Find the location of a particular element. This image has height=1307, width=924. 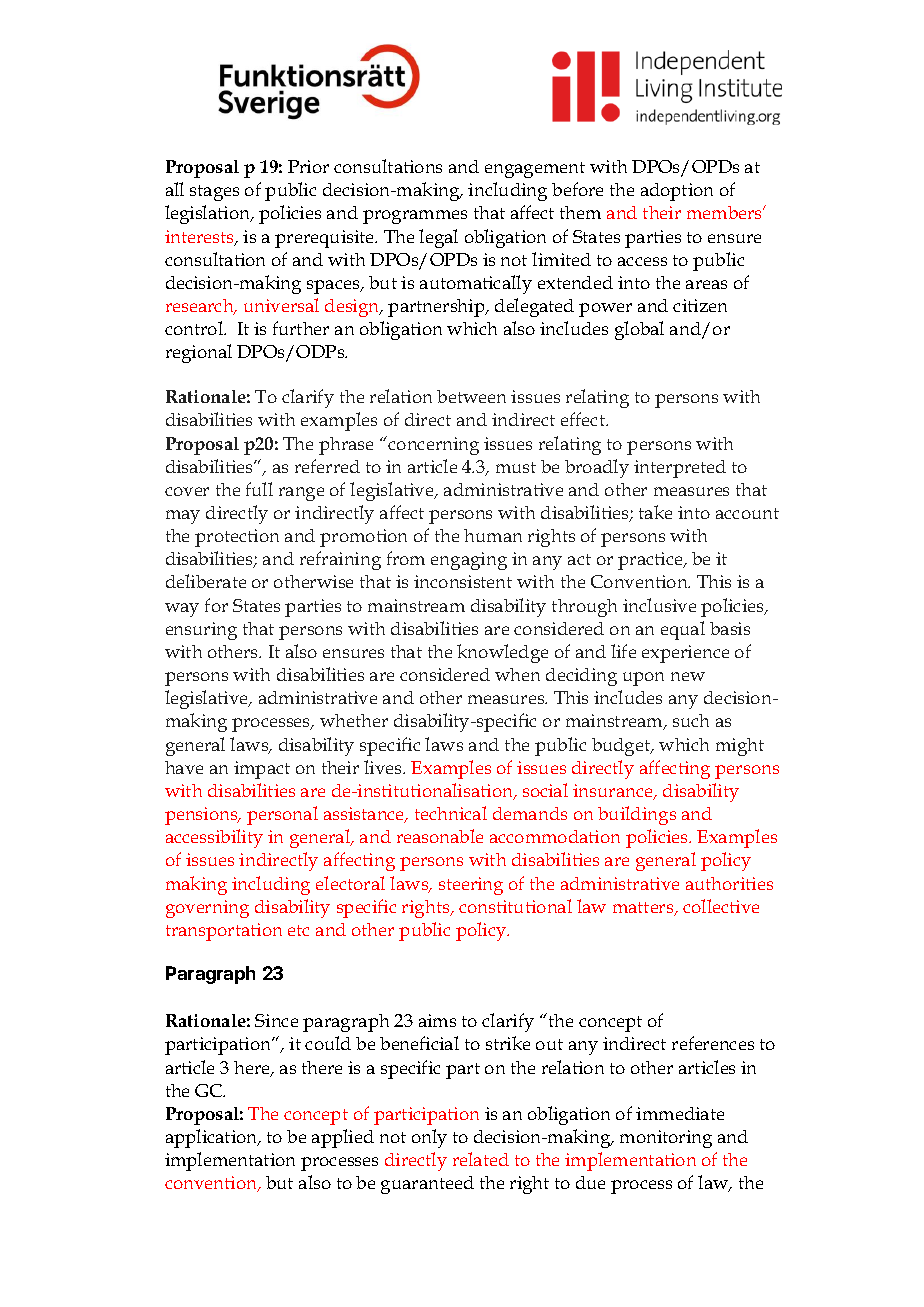

adoption is located at coordinates (677, 192).
